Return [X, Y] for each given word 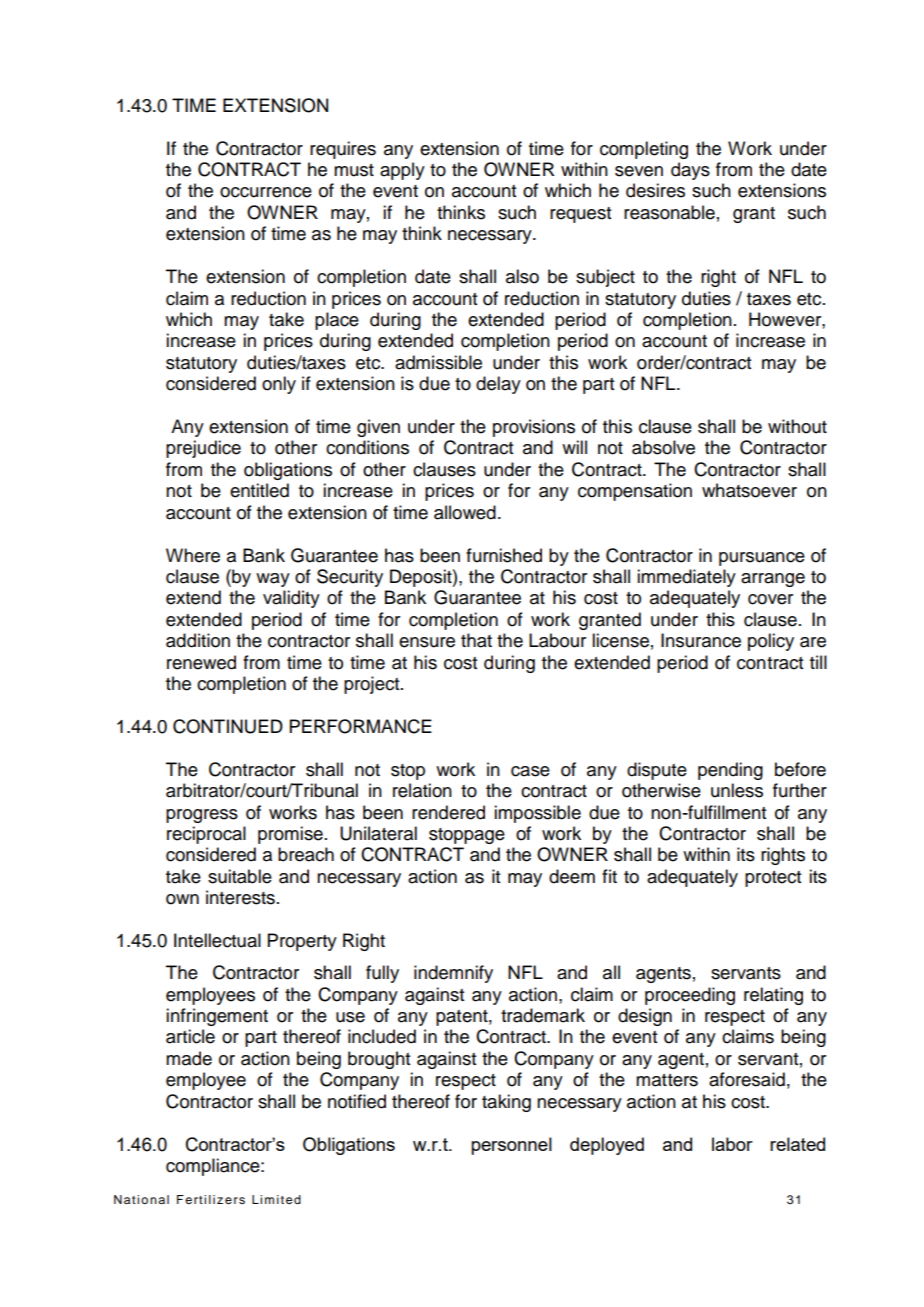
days [690, 171]
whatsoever [749, 490]
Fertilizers [211, 1199]
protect [773, 879]
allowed [465, 512]
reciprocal [206, 835]
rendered [448, 812]
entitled [259, 490]
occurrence [266, 192]
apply [402, 171]
